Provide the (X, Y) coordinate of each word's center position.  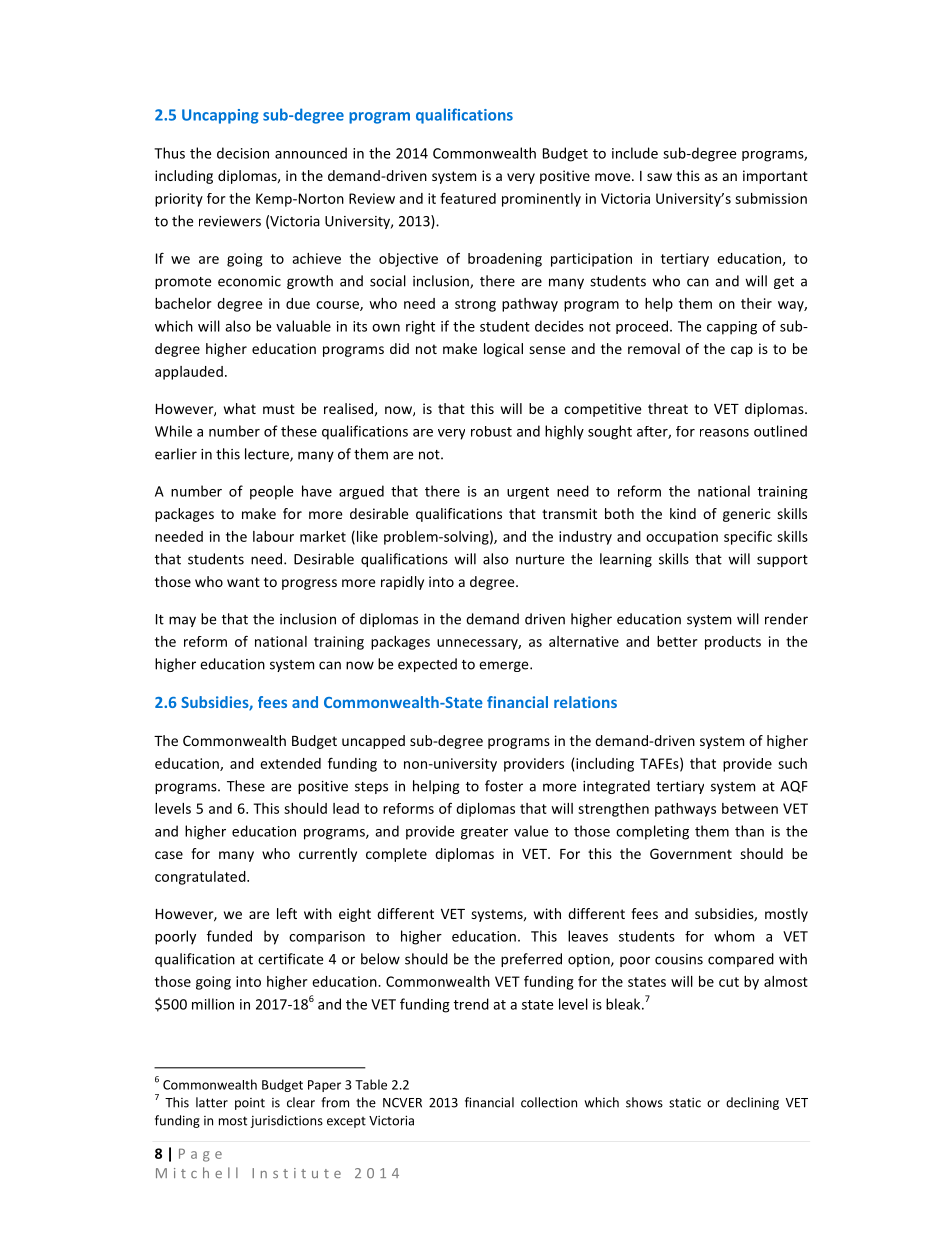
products (733, 643)
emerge (505, 666)
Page (200, 1155)
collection (549, 1102)
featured (468, 198)
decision (243, 153)
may (182, 621)
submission (771, 198)
